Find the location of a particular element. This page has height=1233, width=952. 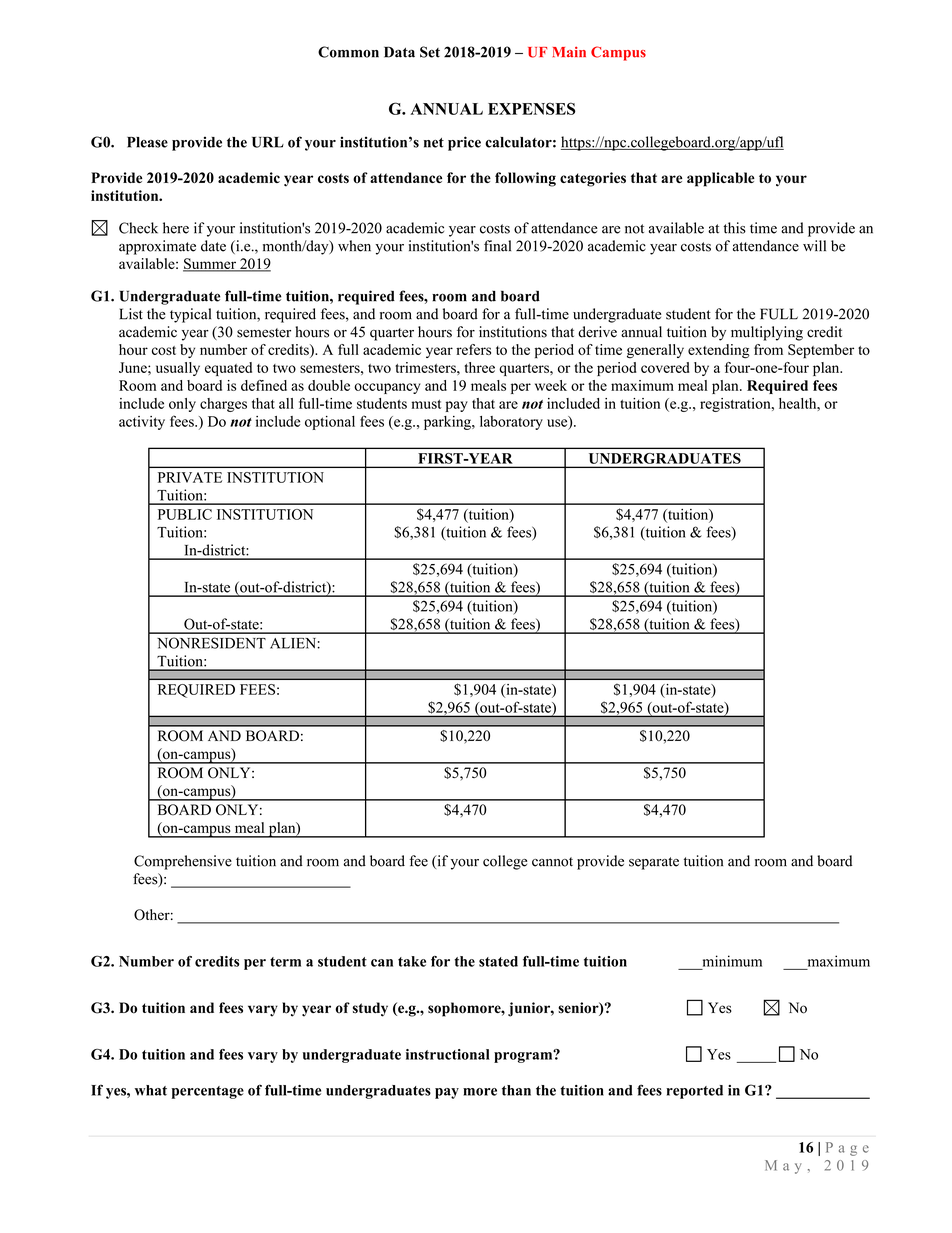

applicable is located at coordinates (721, 179).
